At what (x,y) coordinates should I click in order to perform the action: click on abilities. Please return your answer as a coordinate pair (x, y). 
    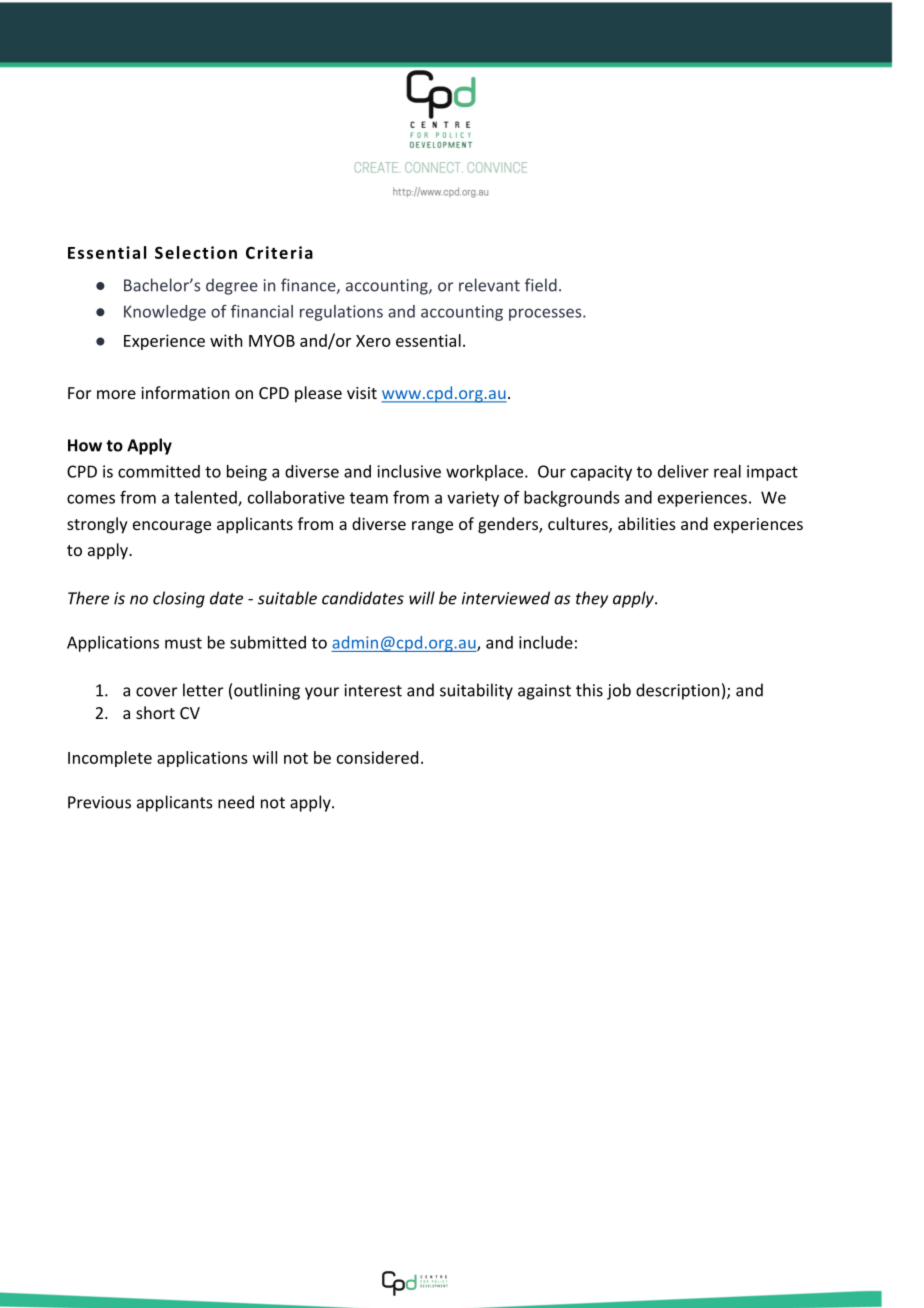
    Looking at the image, I should click on (647, 523).
